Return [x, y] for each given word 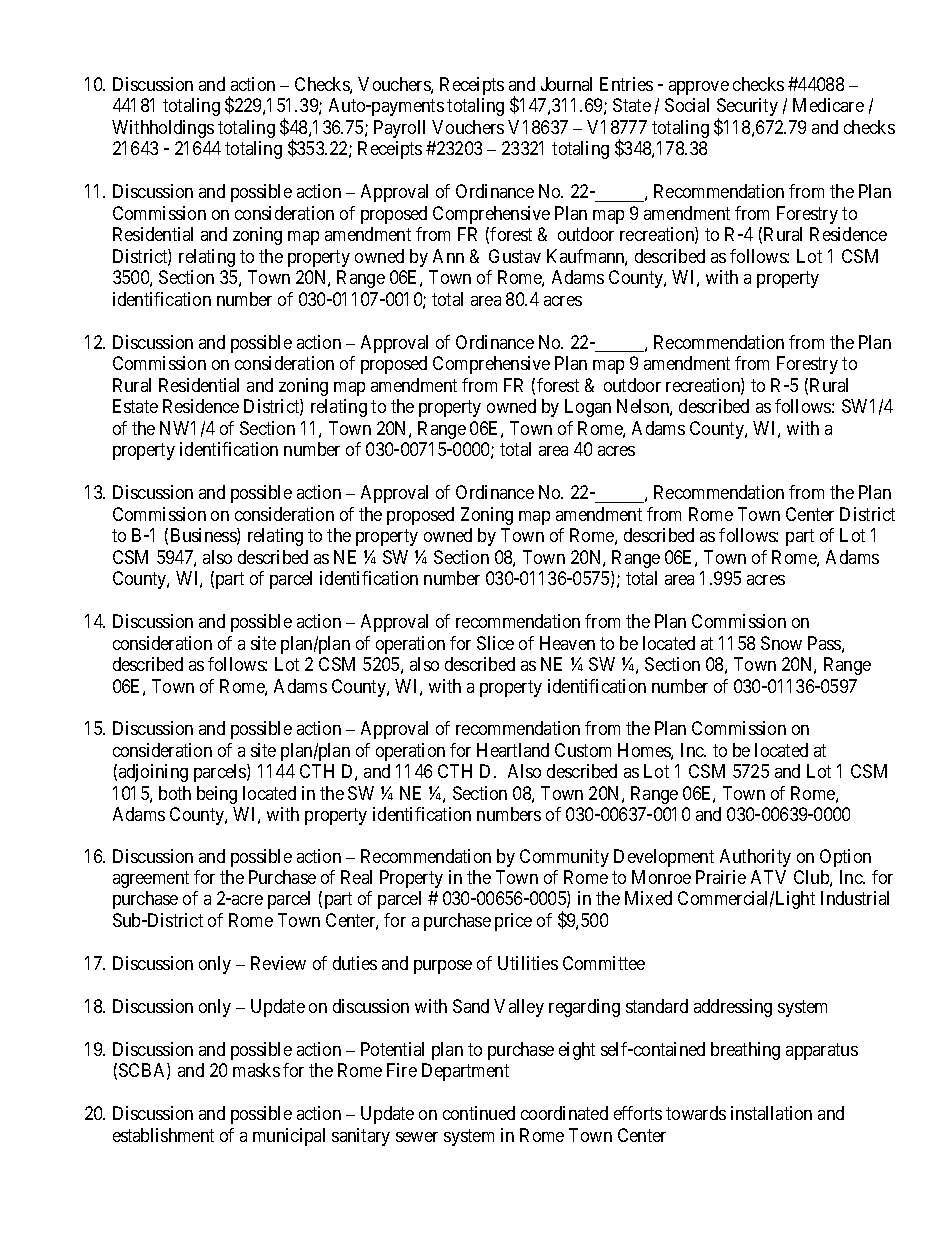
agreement [151, 879]
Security [747, 108]
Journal [566, 84]
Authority [755, 858]
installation [771, 1113]
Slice [495, 643]
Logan [588, 408]
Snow [781, 643]
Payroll [399, 129]
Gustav [515, 256]
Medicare [828, 105]
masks [256, 1070]
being [217, 795]
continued [479, 1113]
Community [564, 858]
